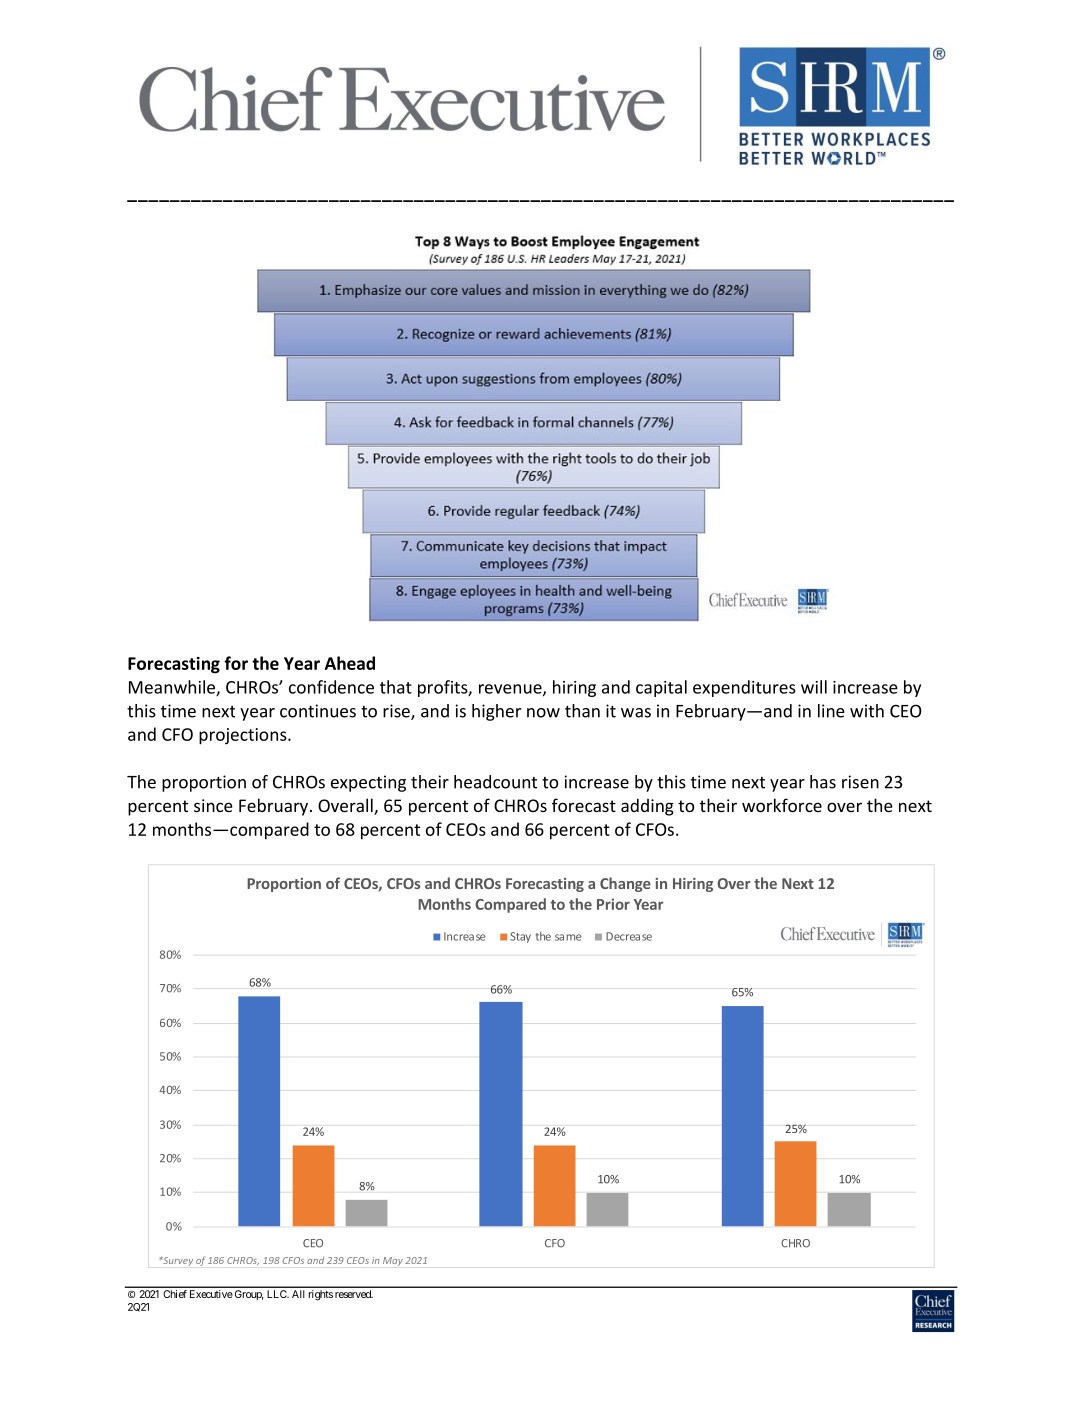  I want to click on same, so click(568, 937).
